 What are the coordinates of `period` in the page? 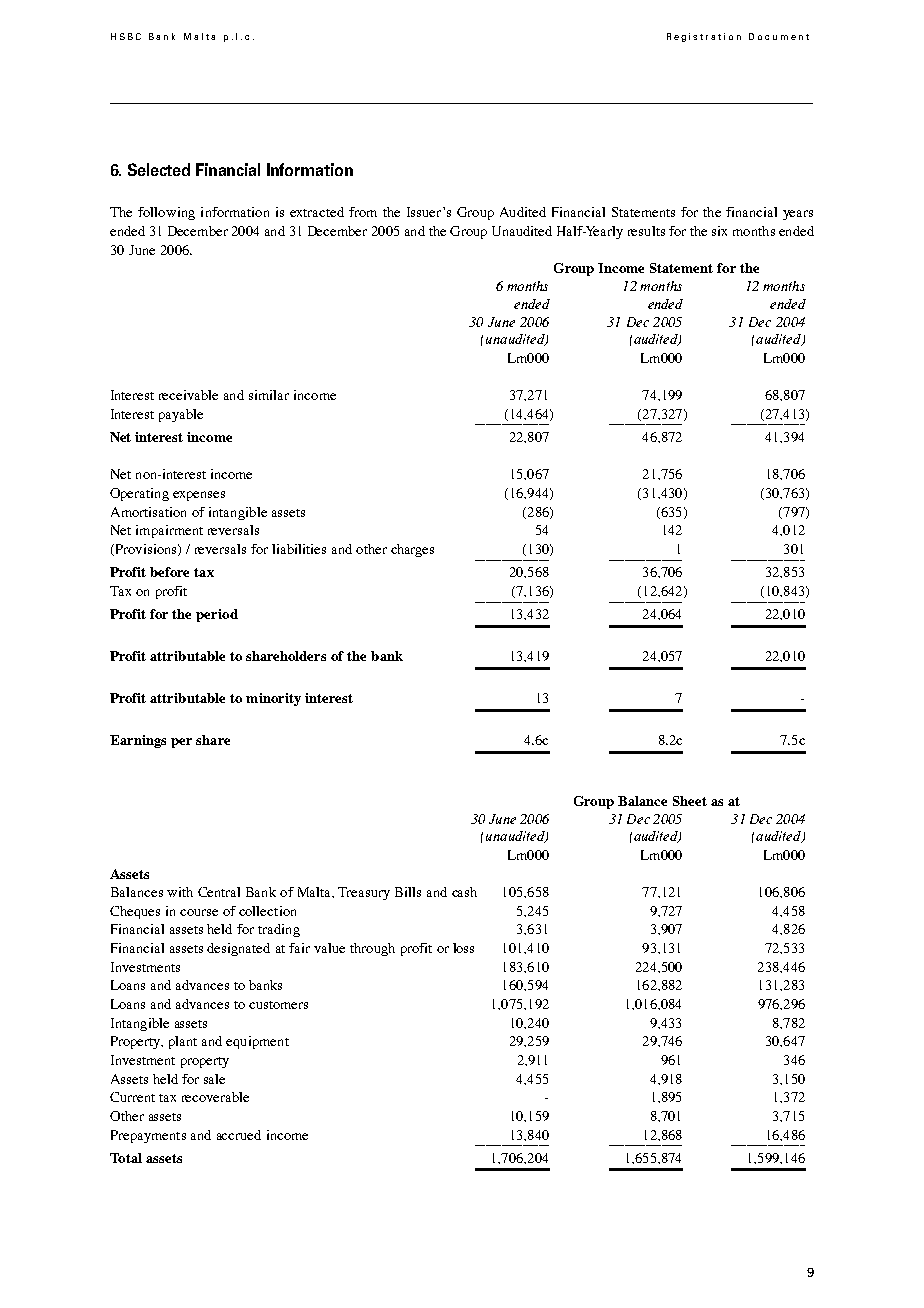 It's located at (217, 615).
